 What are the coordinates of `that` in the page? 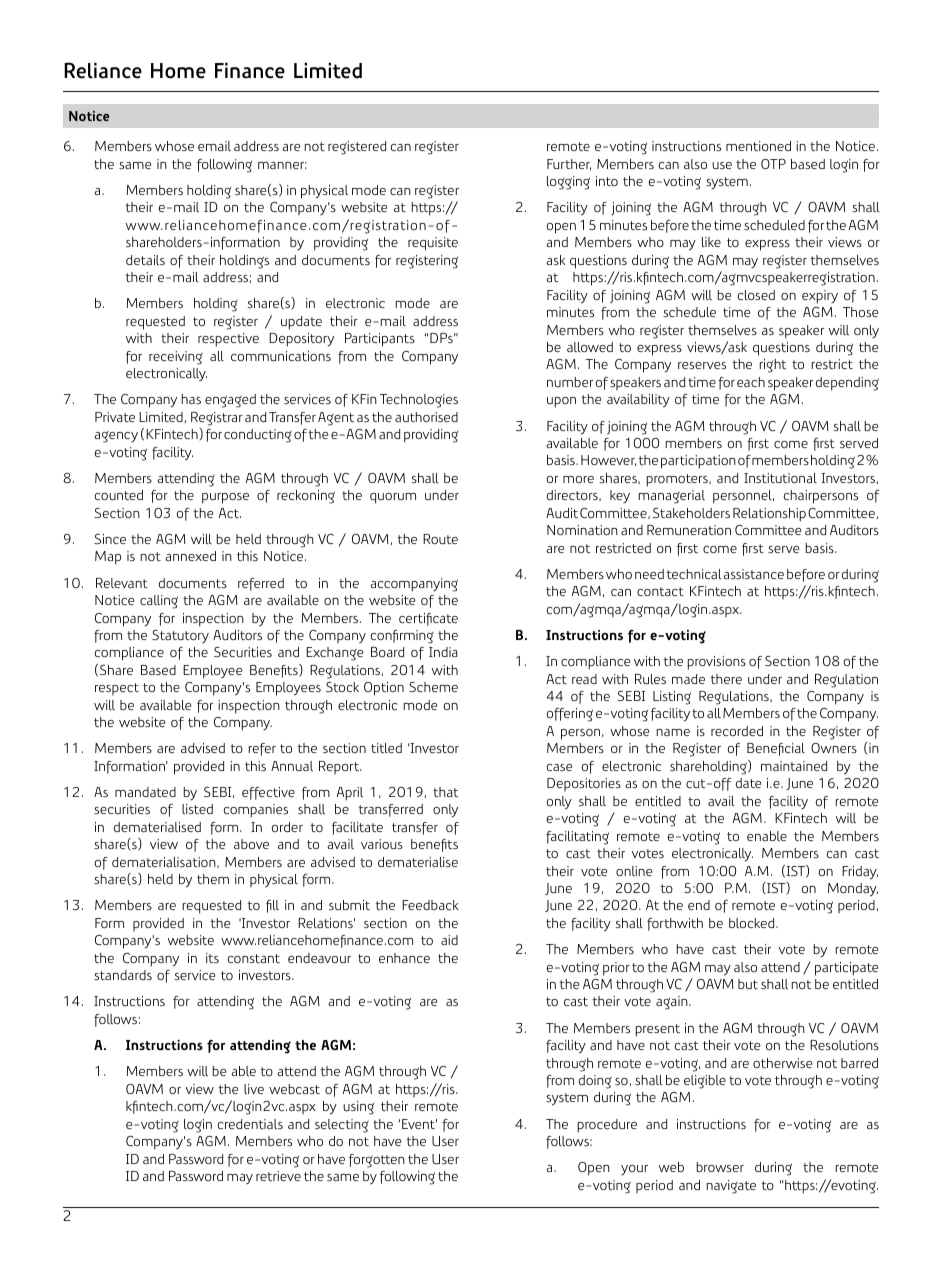 It's located at (445, 792).
